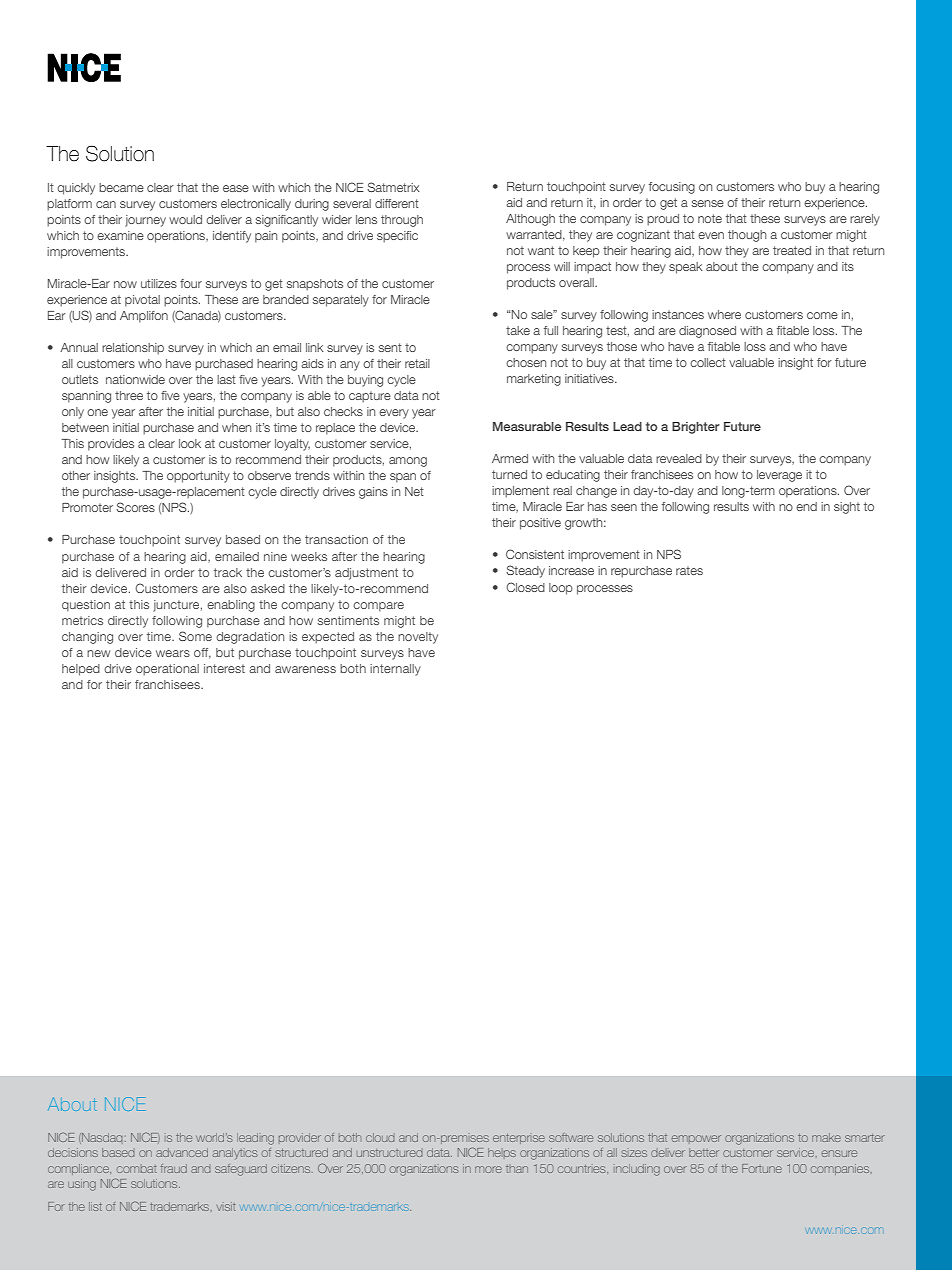 The width and height of the screenshot is (952, 1270). I want to click on internally, so click(395, 670).
